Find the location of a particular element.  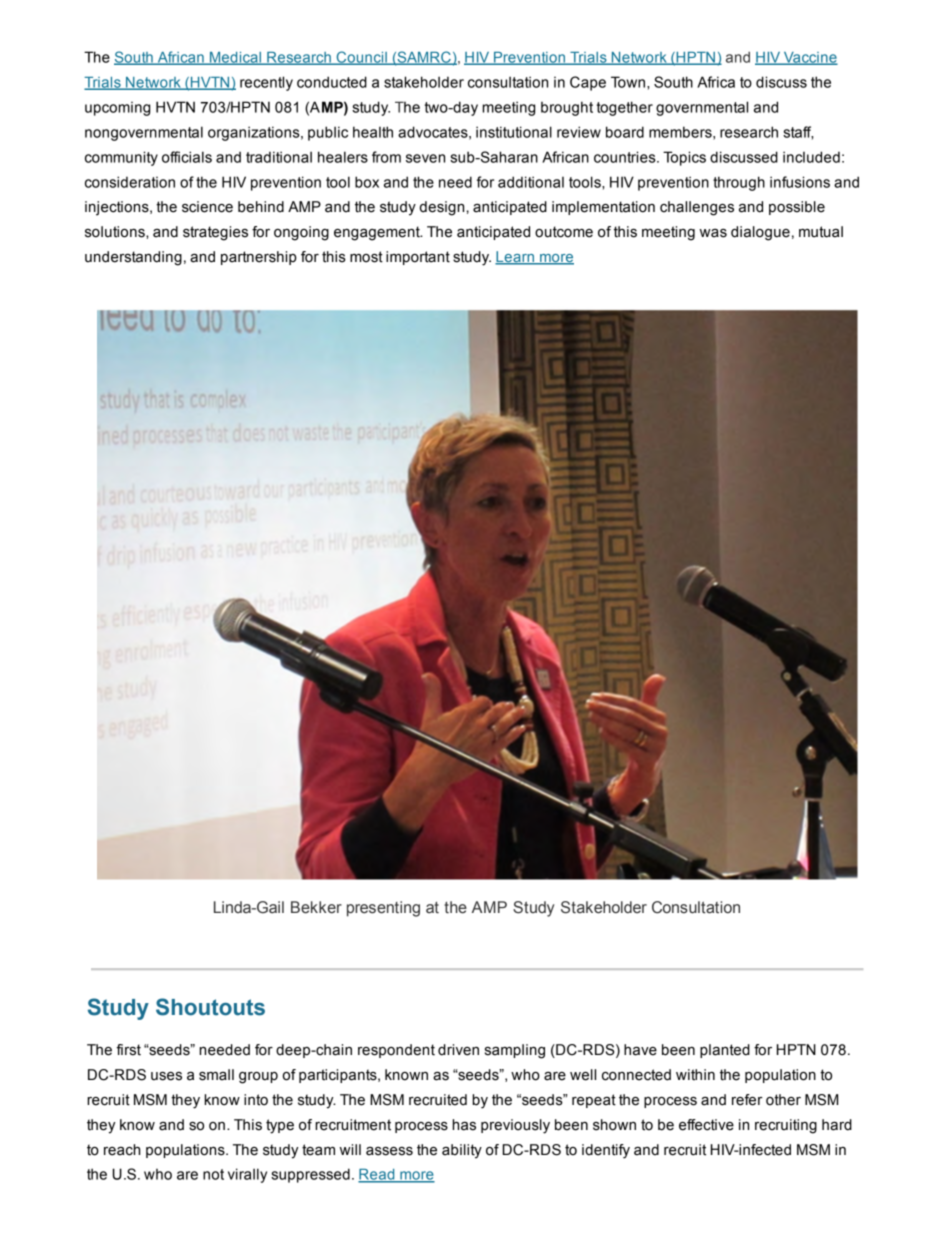

driven is located at coordinates (458, 1050).
